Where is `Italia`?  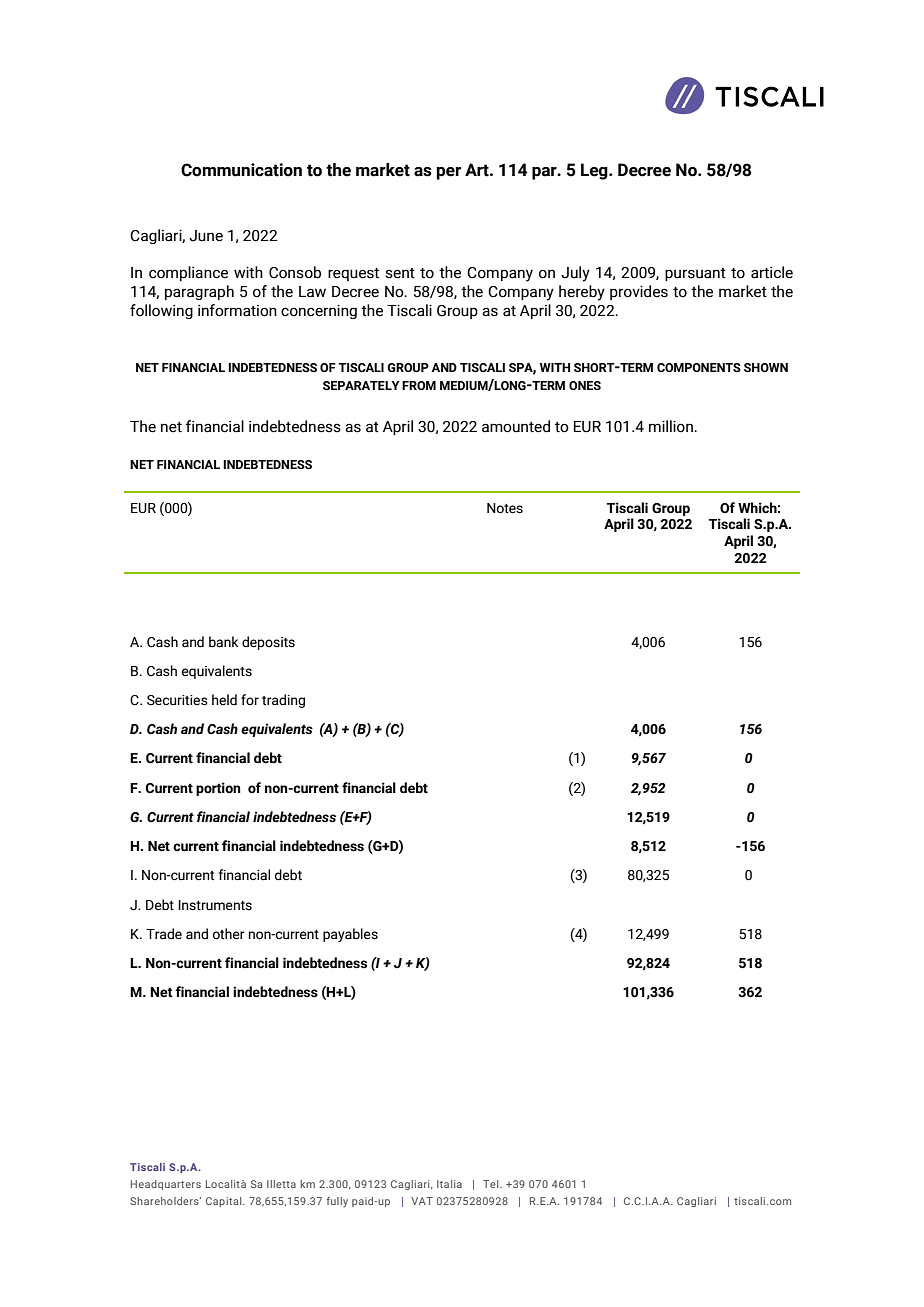
Italia is located at coordinates (449, 1184).
